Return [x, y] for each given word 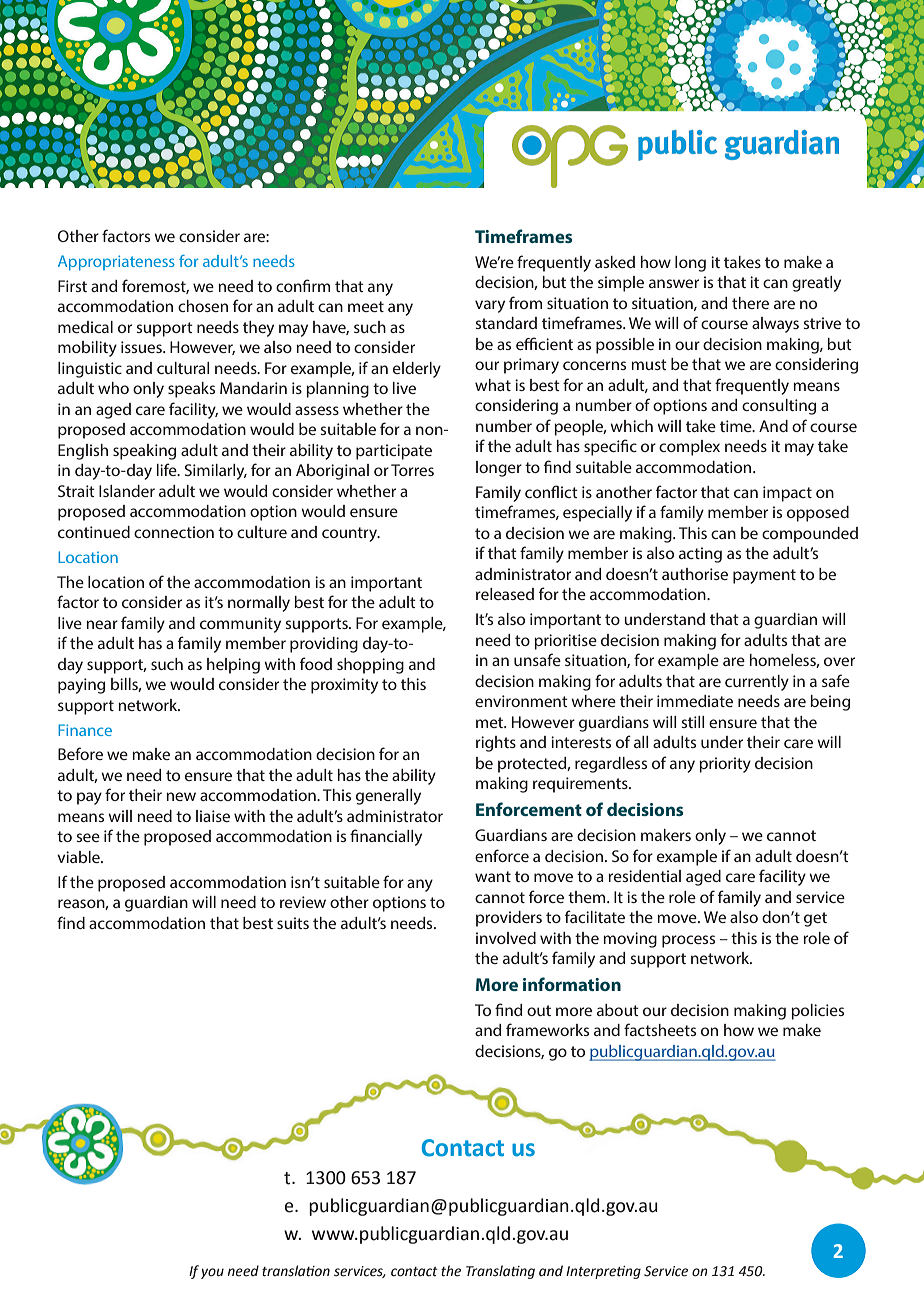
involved [506, 938]
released [505, 594]
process [688, 941]
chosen [203, 306]
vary [490, 306]
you [212, 1273]
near [102, 624]
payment [764, 576]
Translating [500, 1272]
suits [293, 923]
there [750, 303]
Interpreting [603, 1272]
